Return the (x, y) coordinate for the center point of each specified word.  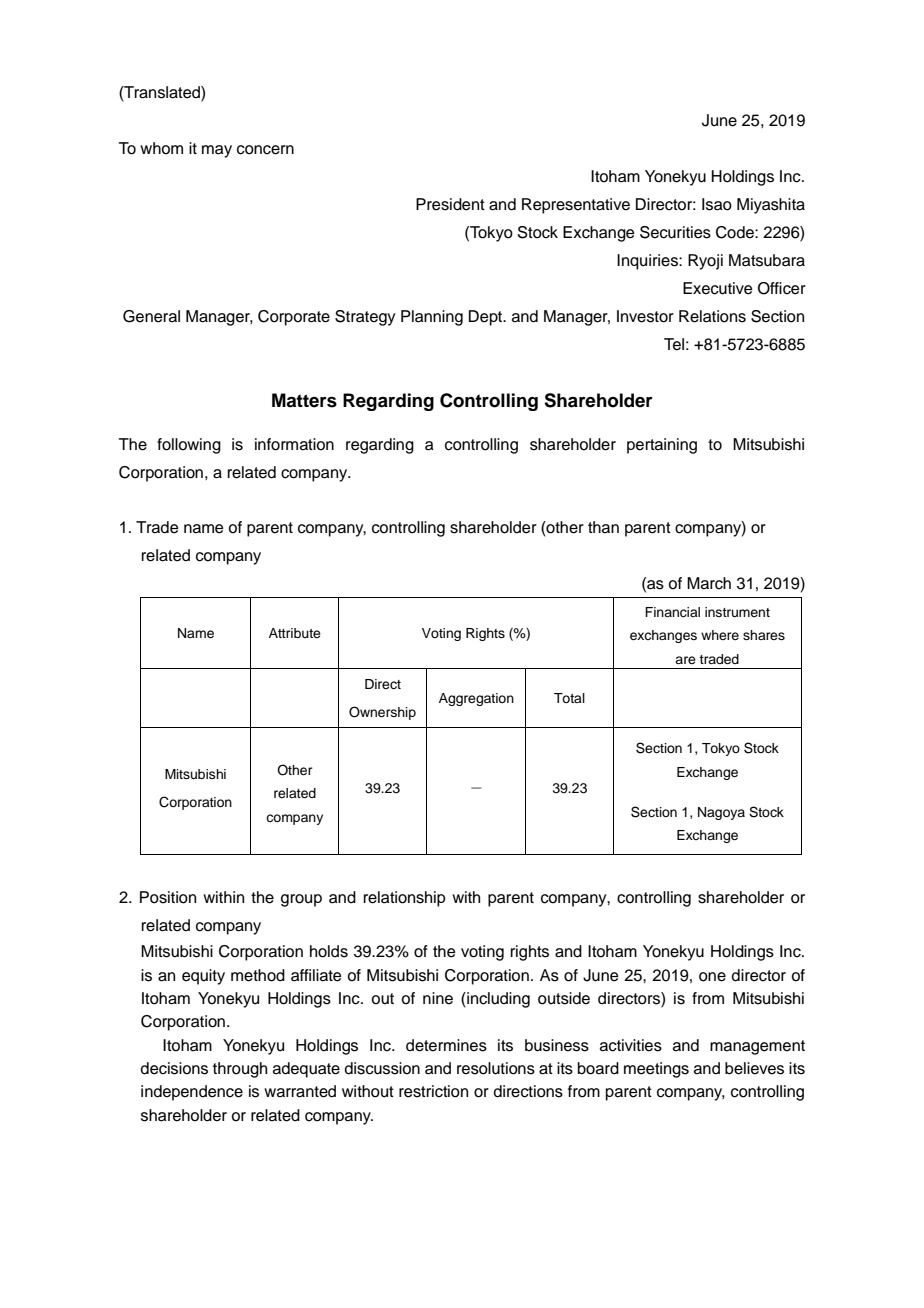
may (217, 151)
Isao (717, 204)
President (450, 204)
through (240, 1070)
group (301, 900)
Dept (487, 318)
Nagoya (721, 813)
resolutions (496, 1068)
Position (168, 897)
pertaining (662, 446)
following (189, 446)
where (720, 635)
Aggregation (476, 699)
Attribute (295, 633)
